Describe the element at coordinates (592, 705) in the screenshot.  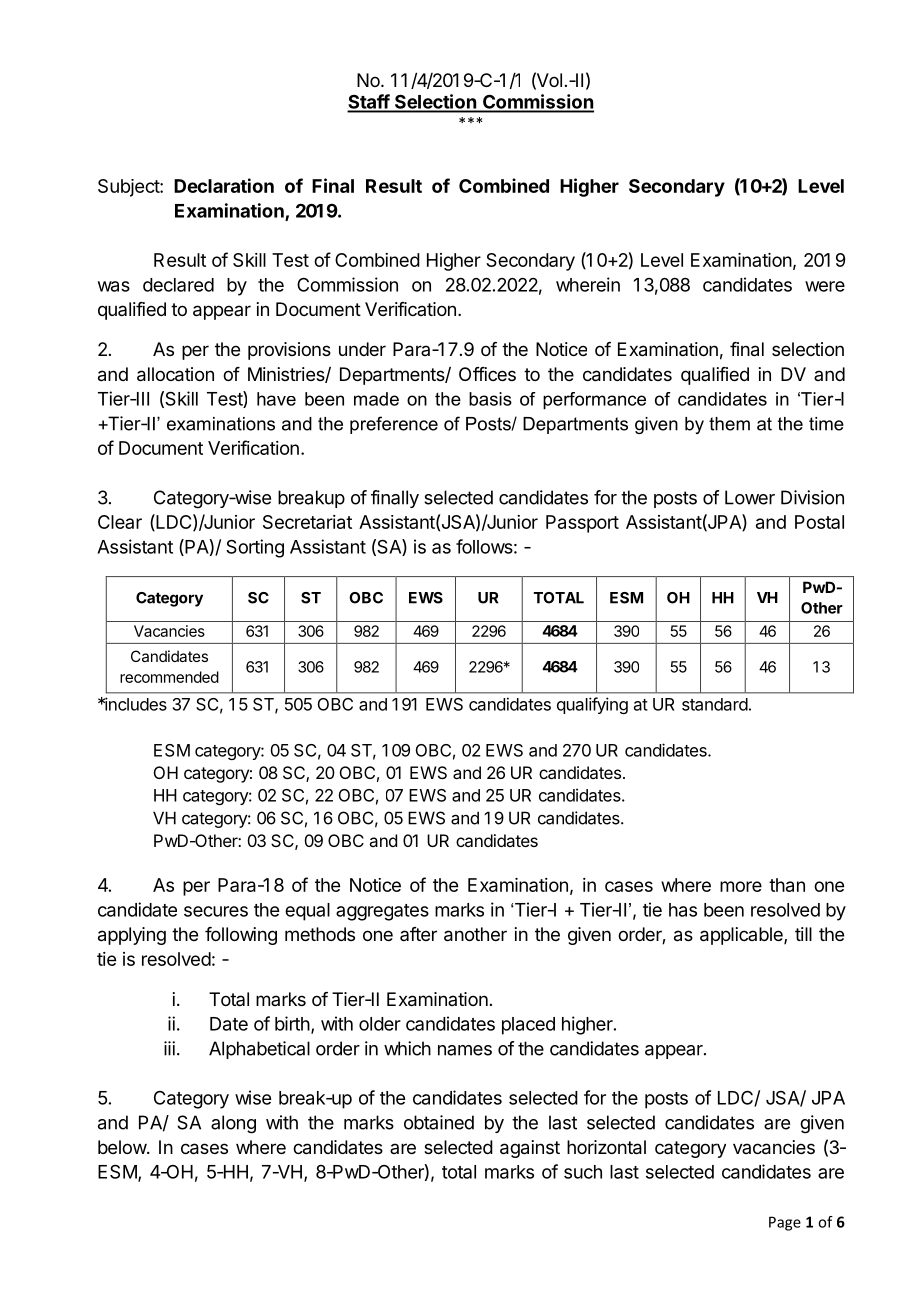
I see `qualifying` at that location.
